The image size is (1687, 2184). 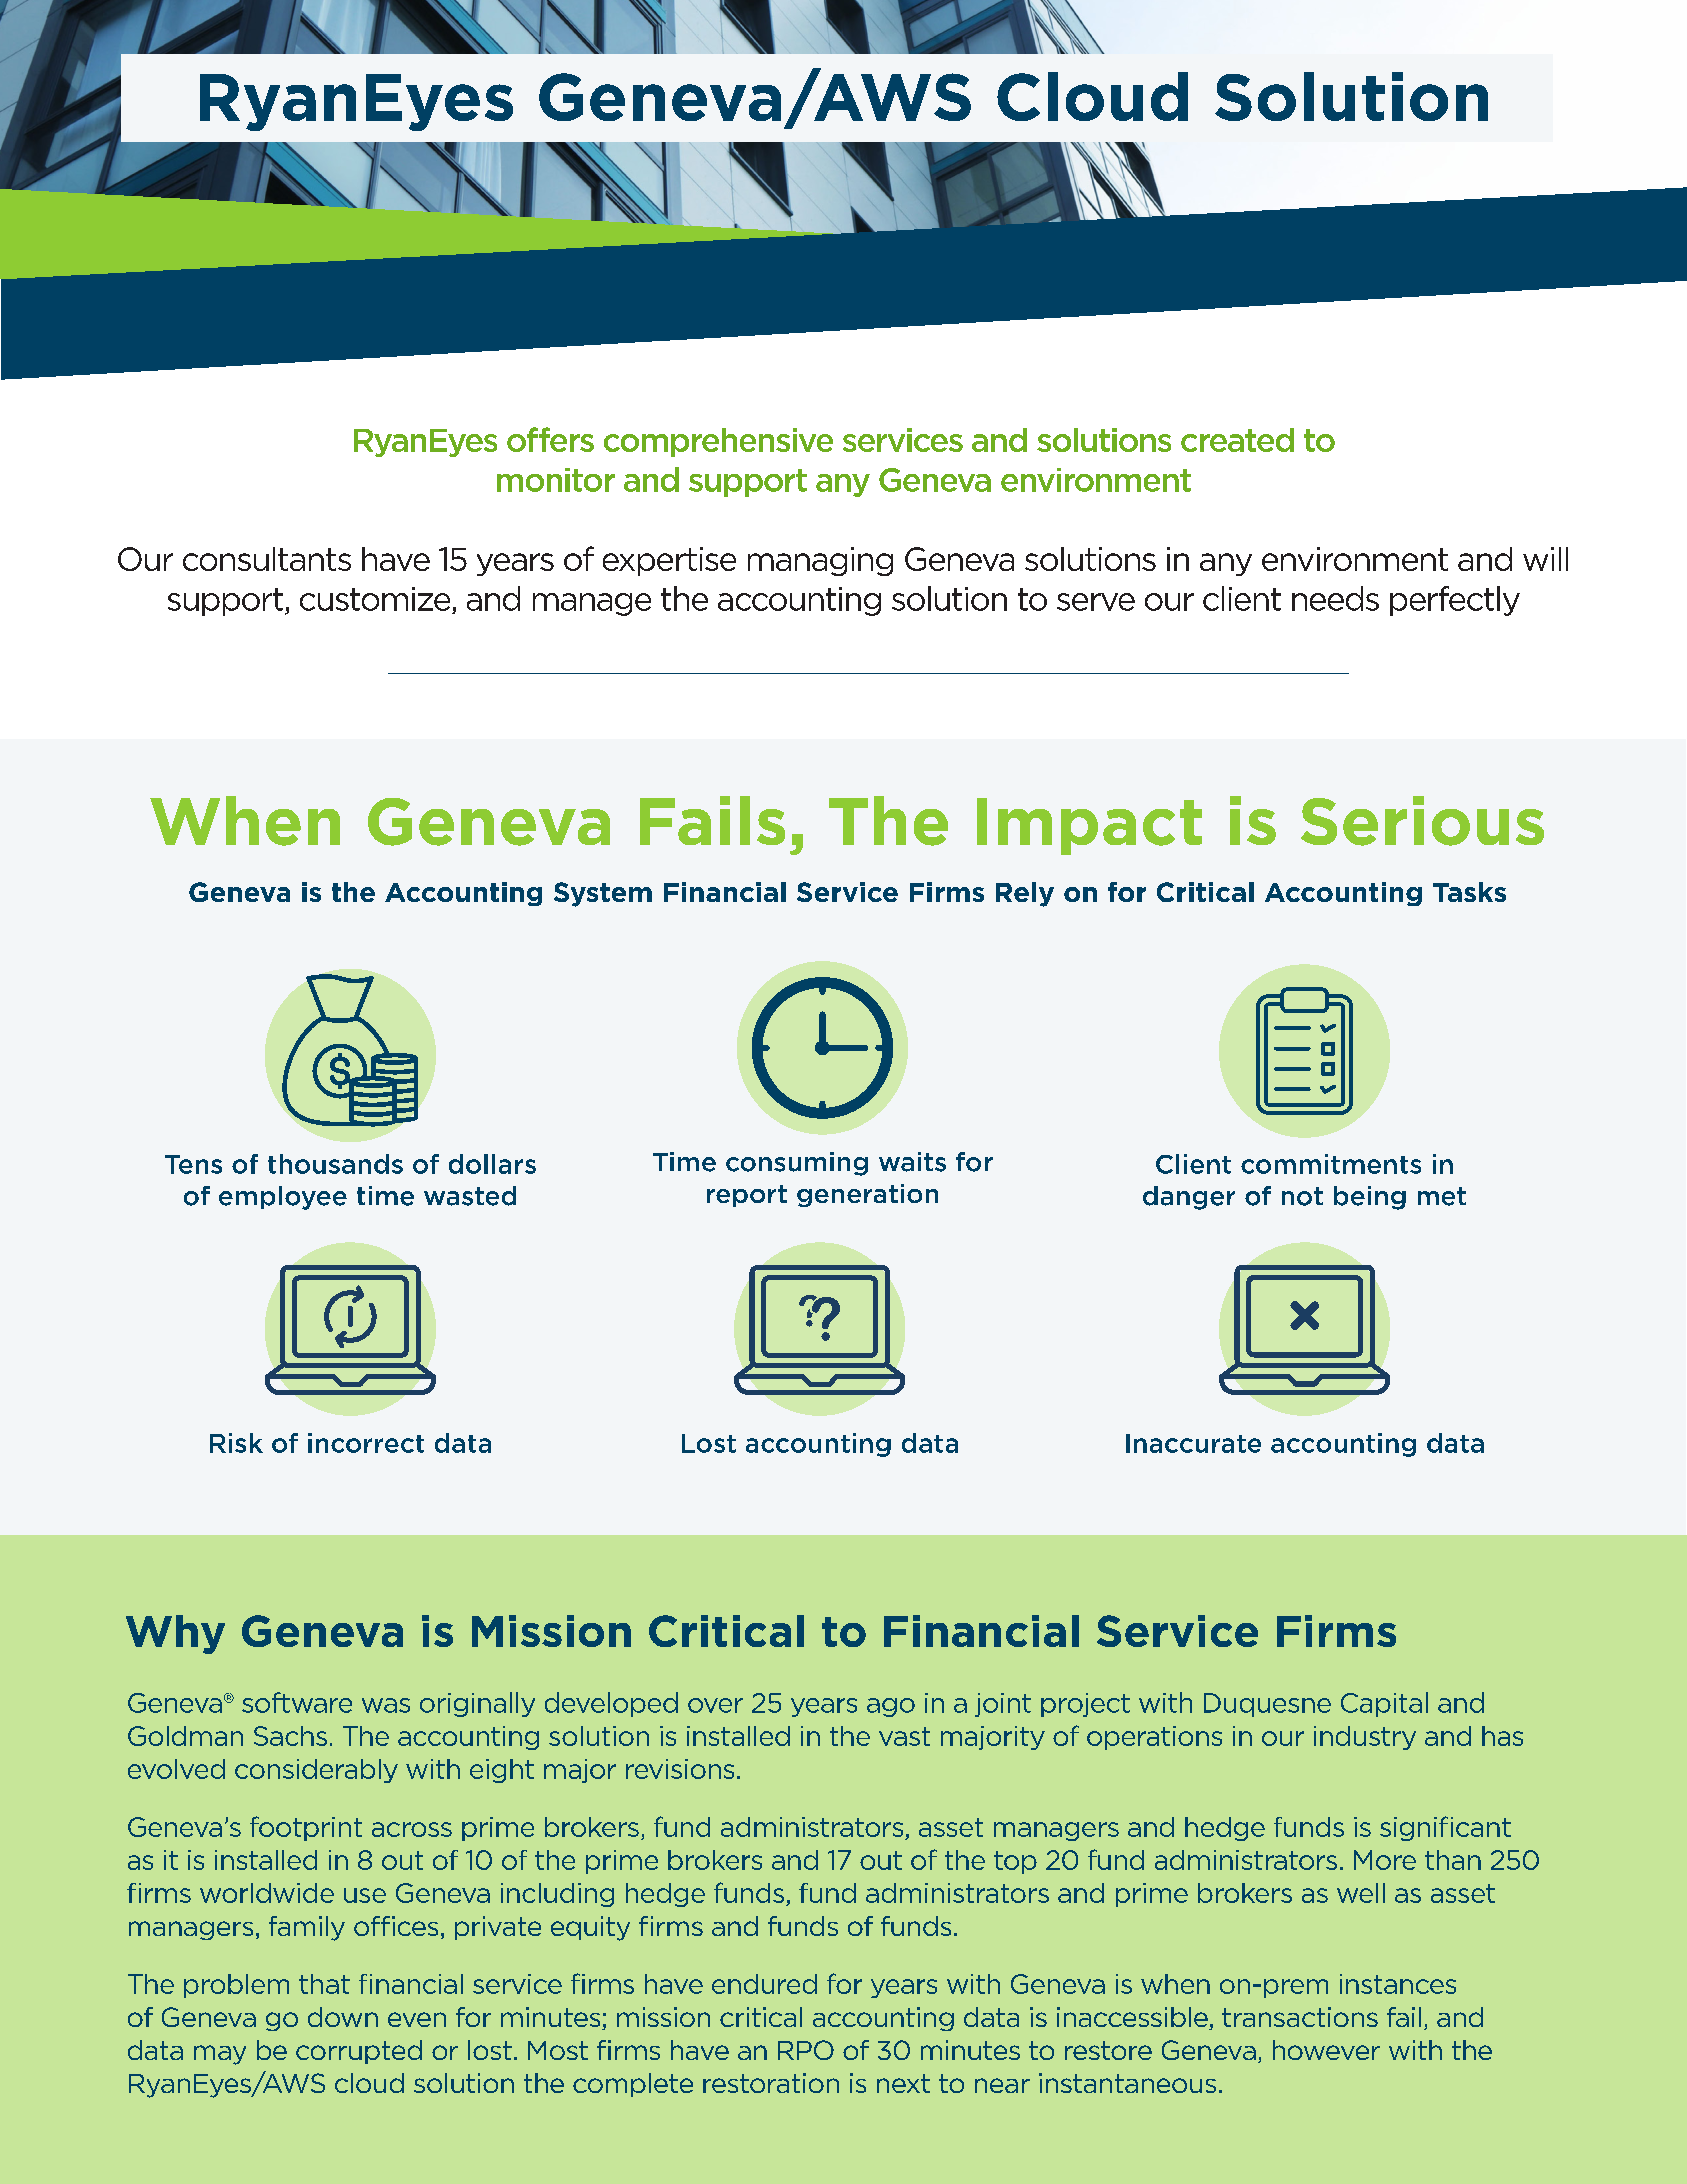 What do you see at coordinates (806, 2050) in the page?
I see `RPO` at bounding box center [806, 2050].
